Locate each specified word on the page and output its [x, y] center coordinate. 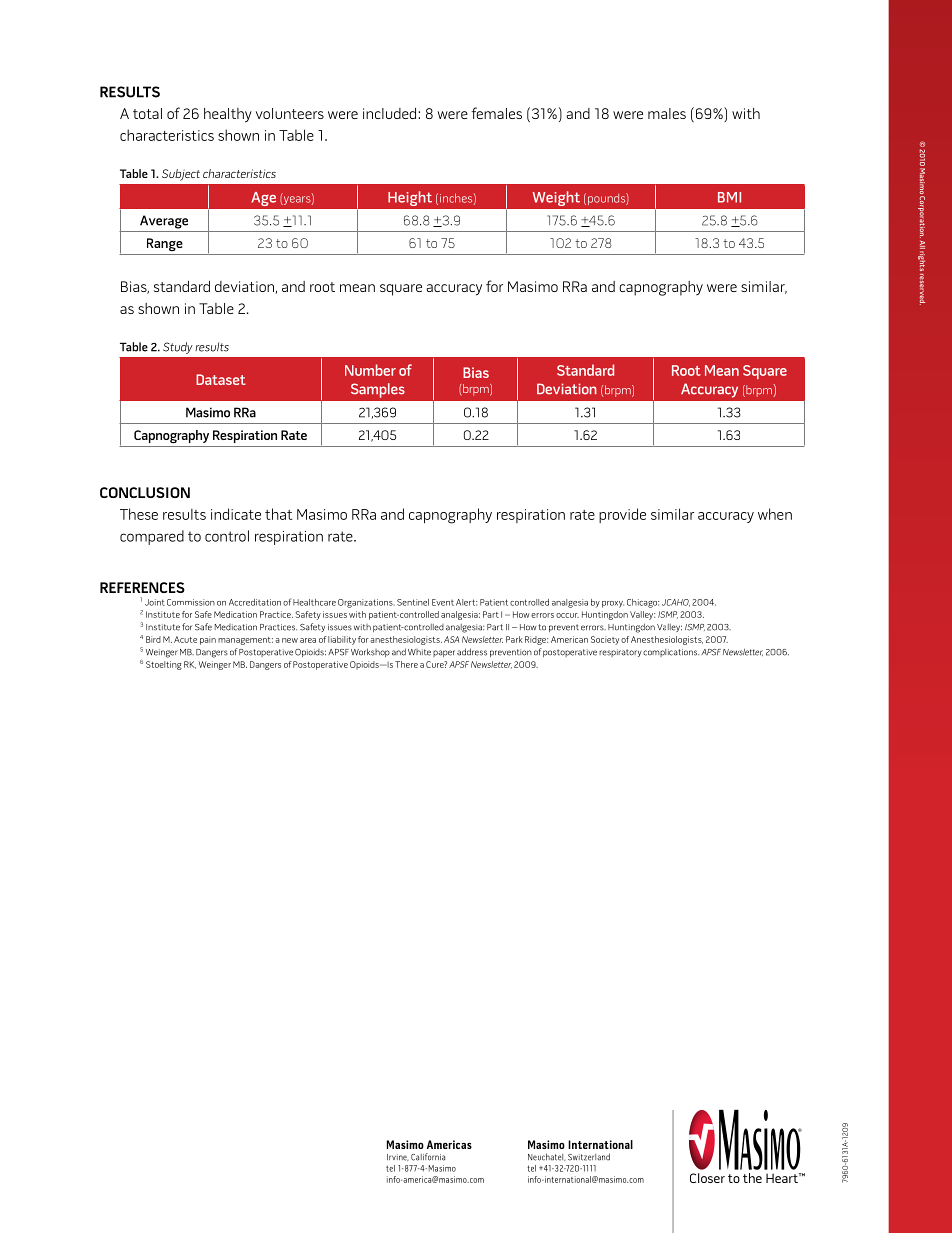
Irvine [398, 1157]
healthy [228, 115]
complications [671, 653]
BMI [729, 197]
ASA [451, 639]
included [391, 113]
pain [208, 640]
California [428, 1157]
